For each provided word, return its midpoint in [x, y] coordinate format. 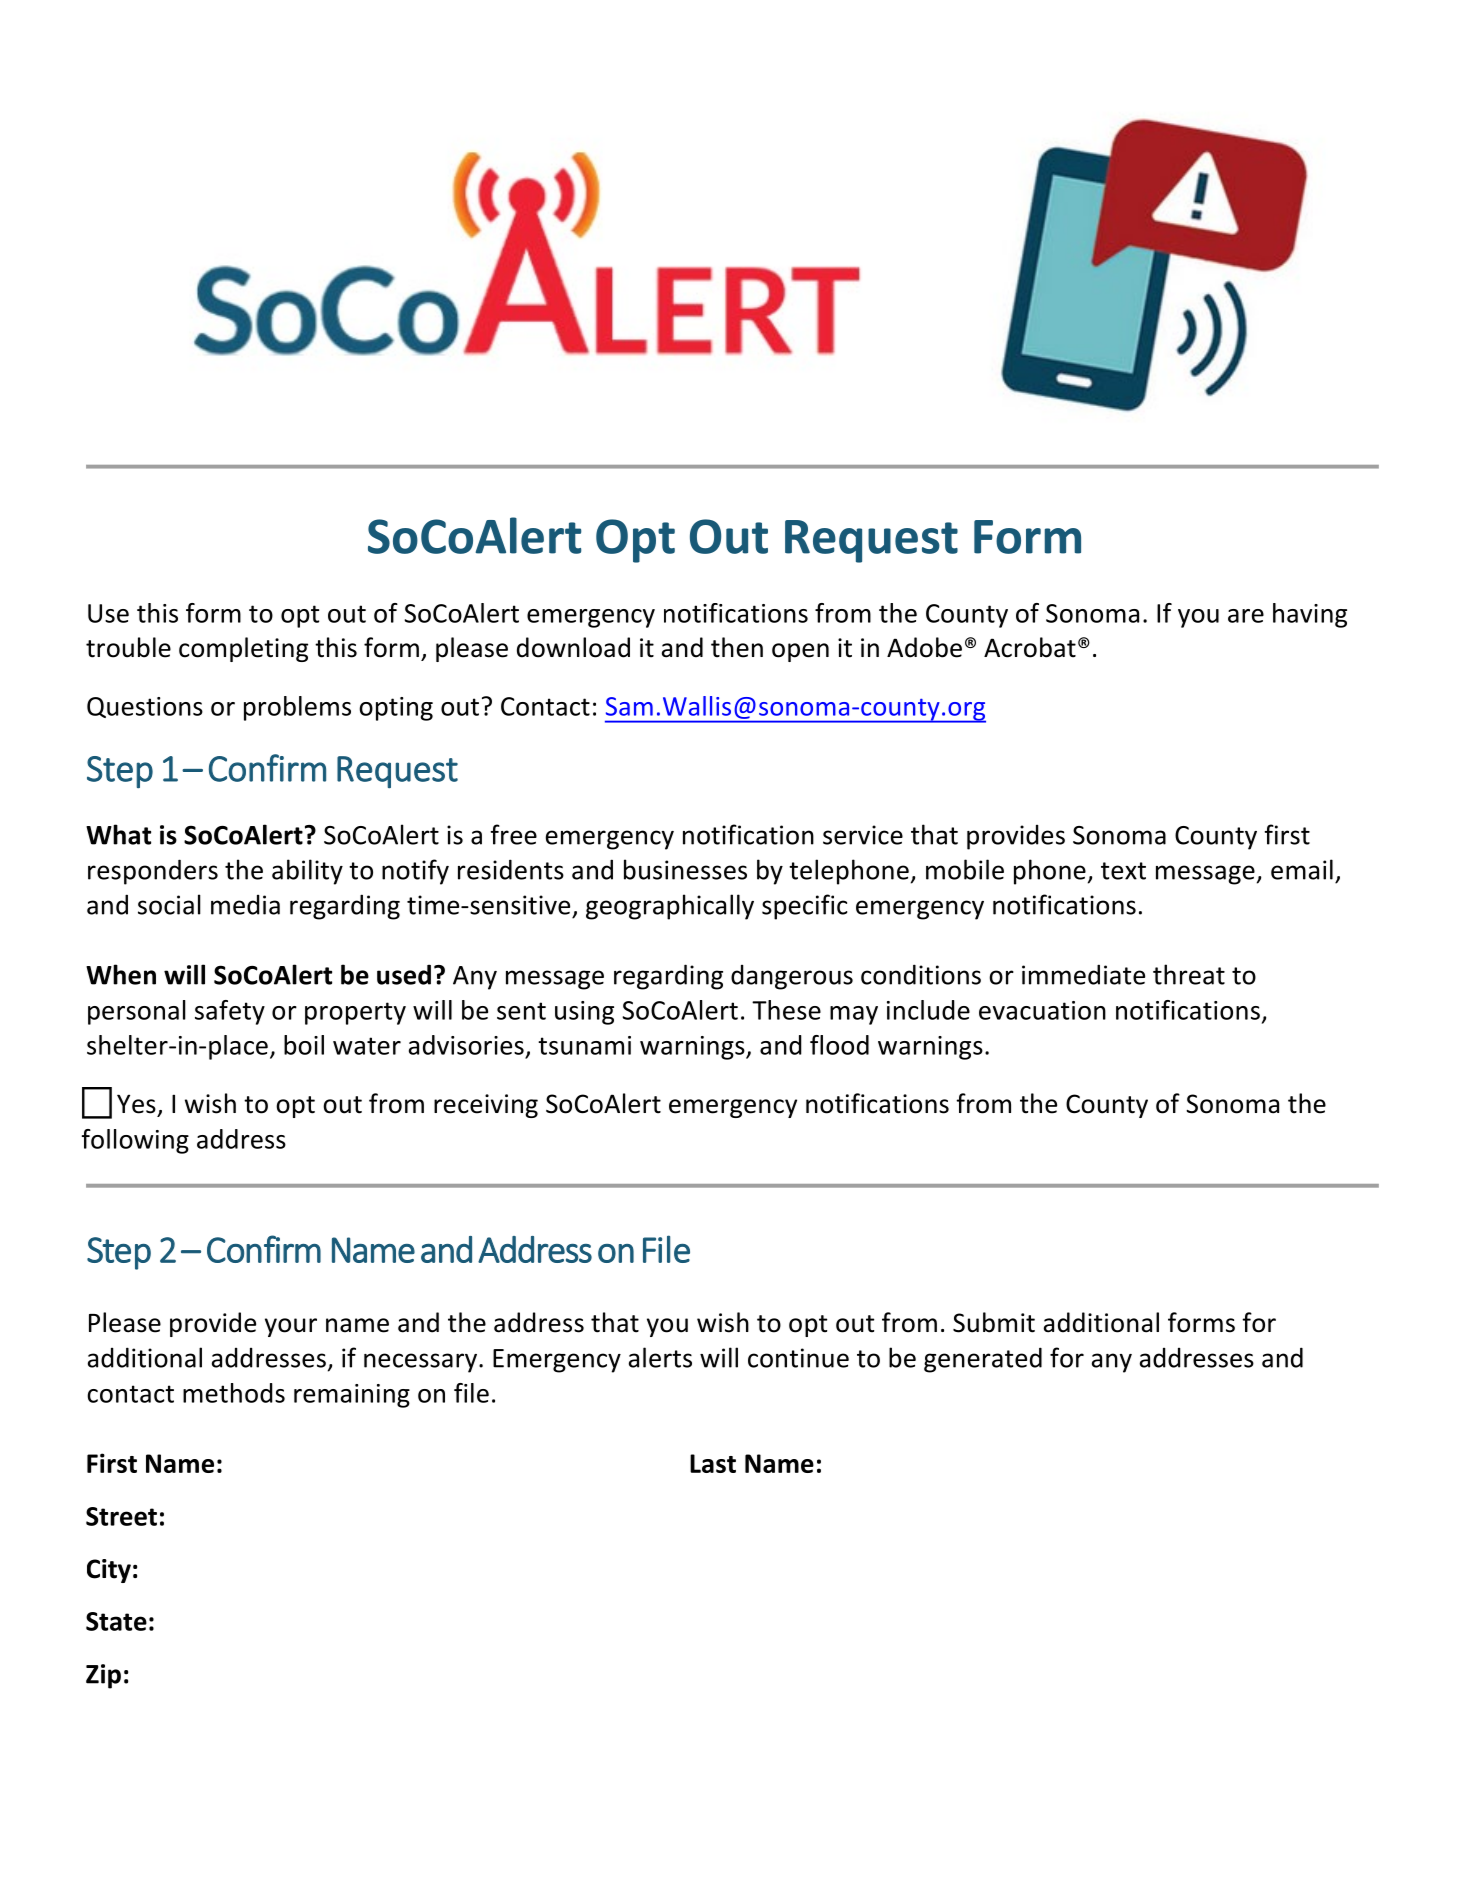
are [1246, 616]
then [737, 647]
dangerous [792, 977]
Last [713, 1463]
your [291, 1327]
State [116, 1621]
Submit [994, 1322]
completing [243, 649]
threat [1189, 974]
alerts [660, 1357]
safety [230, 1012]
